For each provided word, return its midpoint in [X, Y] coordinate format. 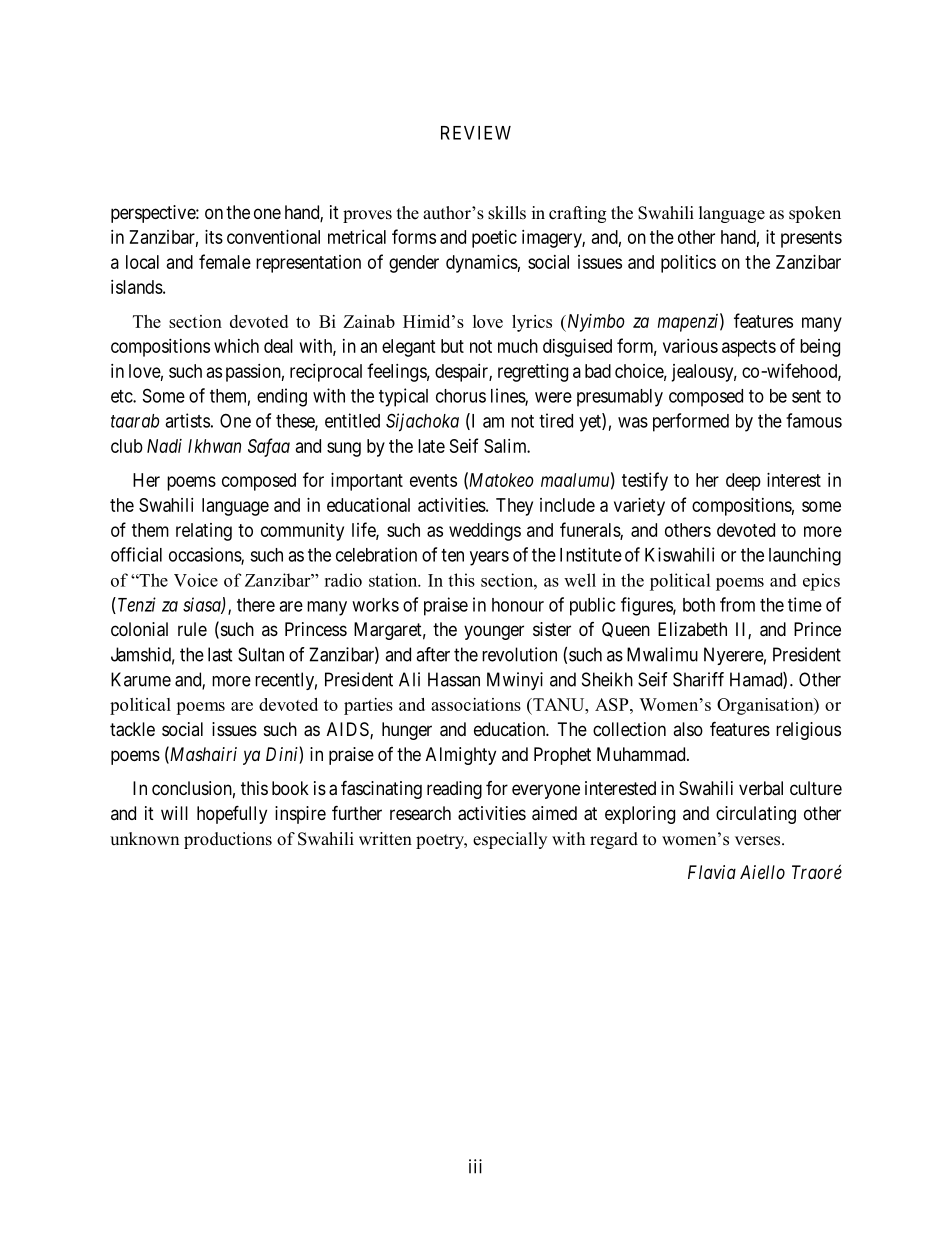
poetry [441, 841]
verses [759, 841]
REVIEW [476, 133]
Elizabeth [692, 629]
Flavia [712, 872]
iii [475, 1166]
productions [228, 840]
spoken [815, 214]
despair [462, 373]
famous [814, 420]
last [220, 654]
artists [187, 420]
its [214, 237]
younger [494, 632]
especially [510, 840]
